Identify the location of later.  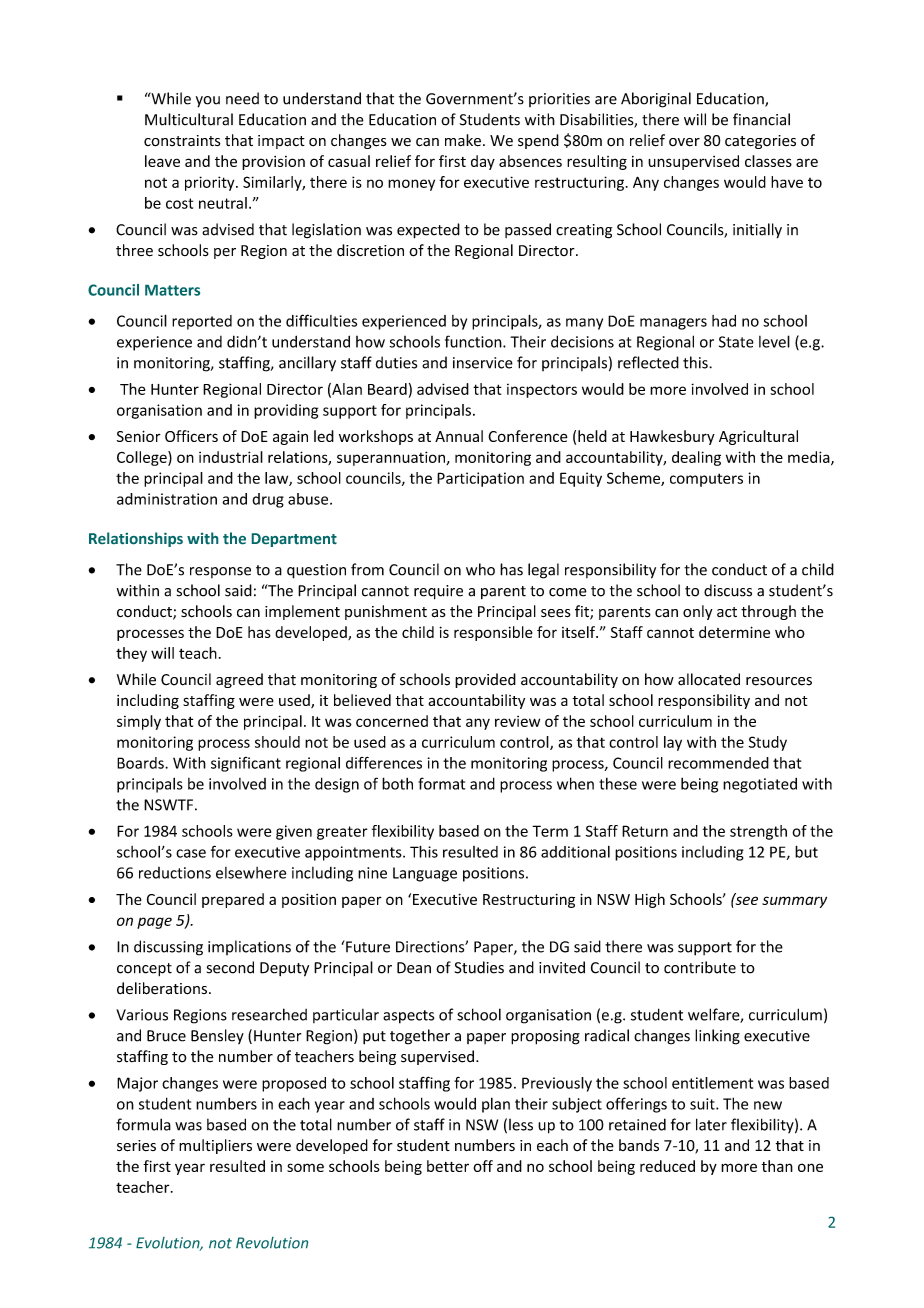
(711, 1124).
